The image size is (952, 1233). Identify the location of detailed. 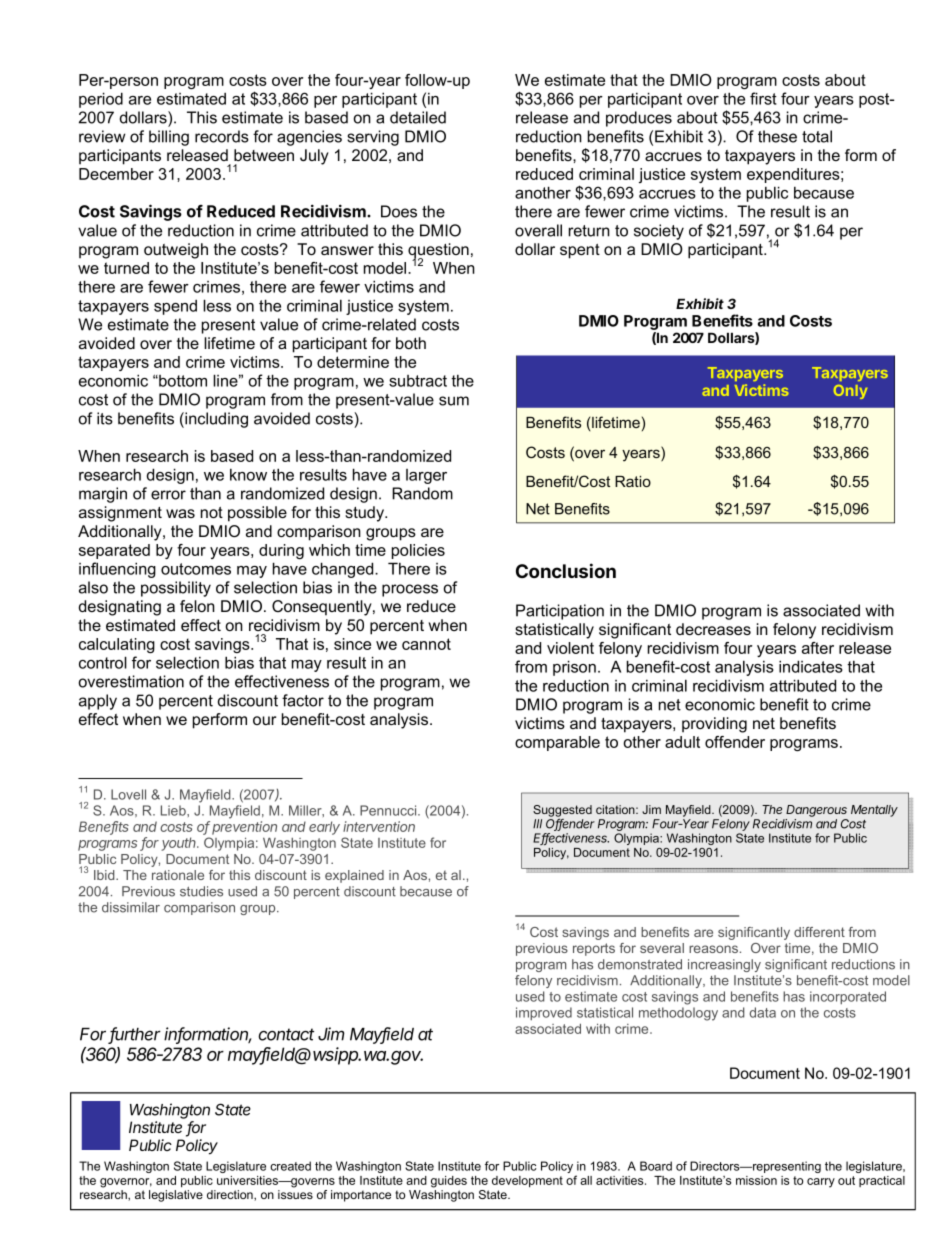
(418, 117).
